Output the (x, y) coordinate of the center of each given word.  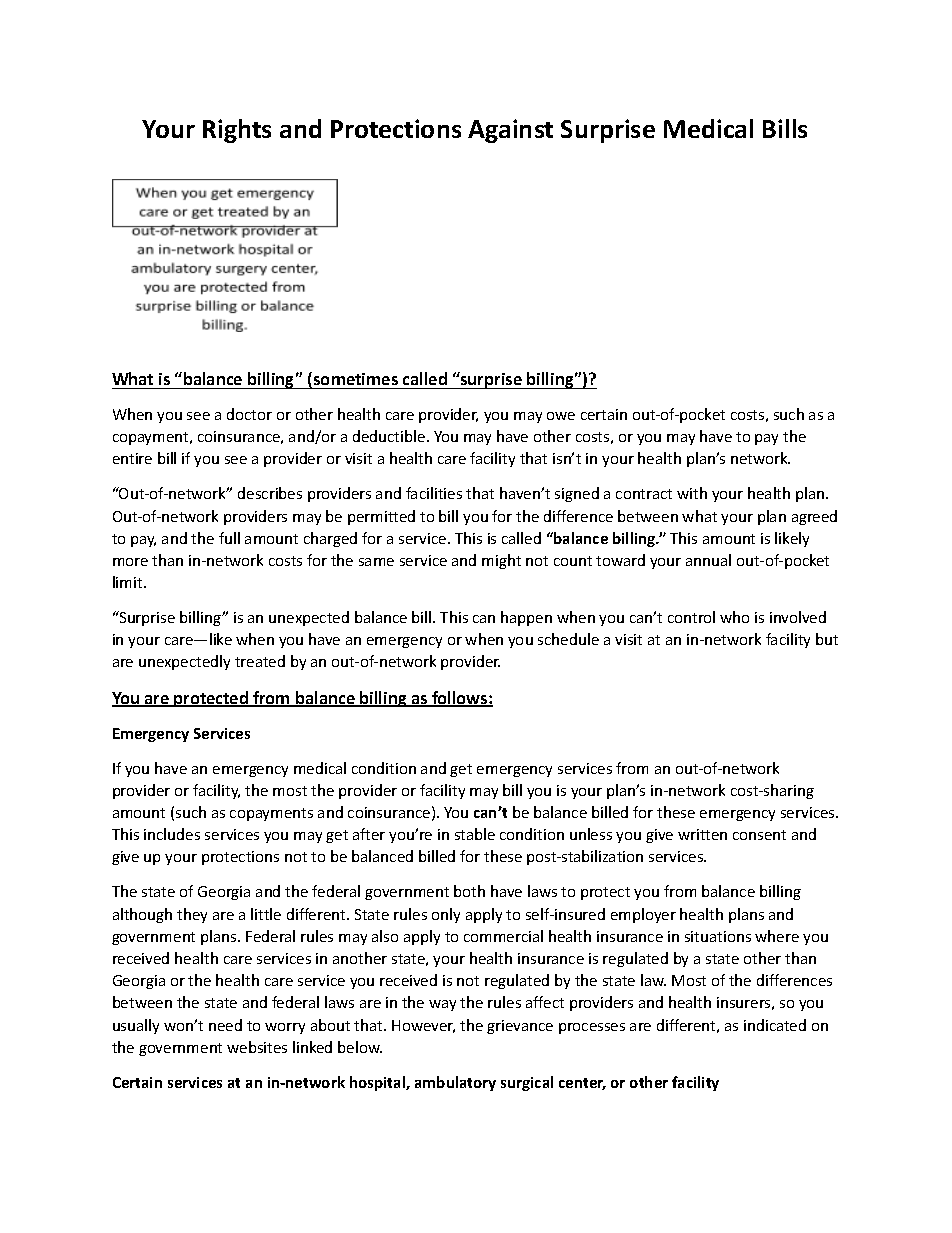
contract (644, 494)
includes (172, 834)
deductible (390, 436)
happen (526, 618)
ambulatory (455, 1083)
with (692, 493)
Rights (237, 131)
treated (260, 661)
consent (759, 835)
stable (475, 834)
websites (257, 1047)
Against (510, 131)
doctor (249, 414)
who (734, 617)
